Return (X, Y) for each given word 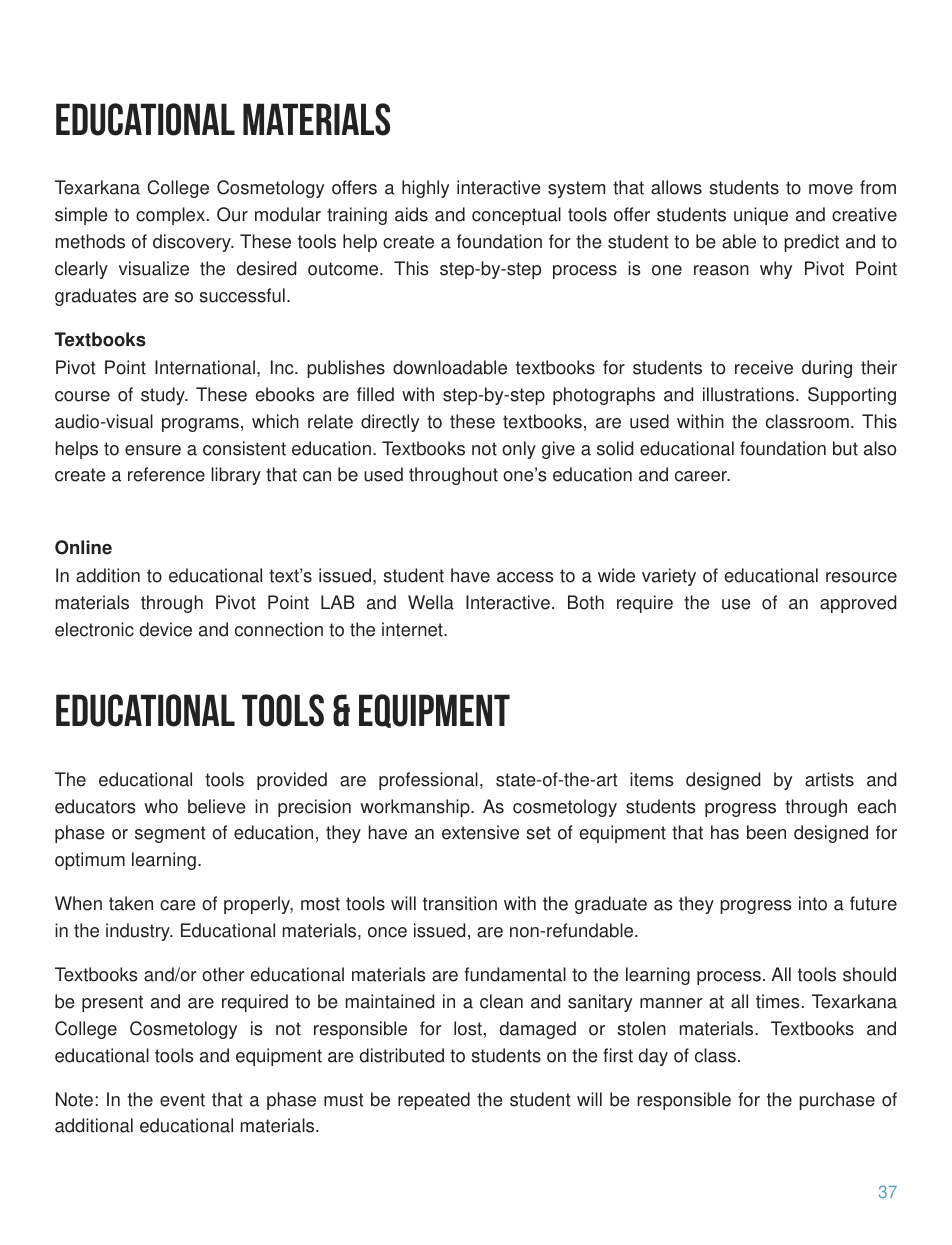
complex (170, 216)
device (166, 629)
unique (761, 216)
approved (858, 604)
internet (413, 629)
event (182, 1100)
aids (411, 214)
